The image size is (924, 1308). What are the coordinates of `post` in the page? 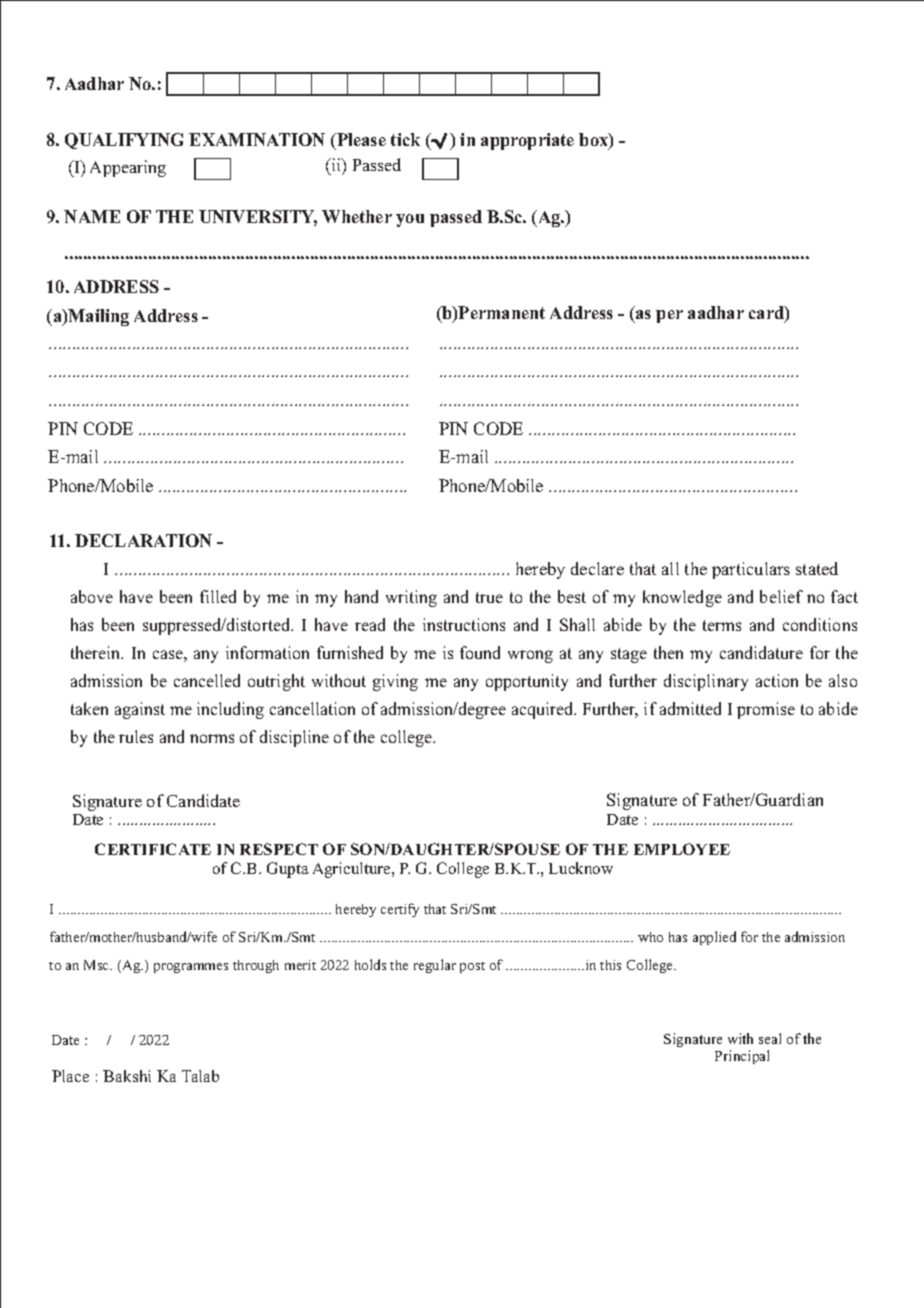 It's located at (472, 967).
